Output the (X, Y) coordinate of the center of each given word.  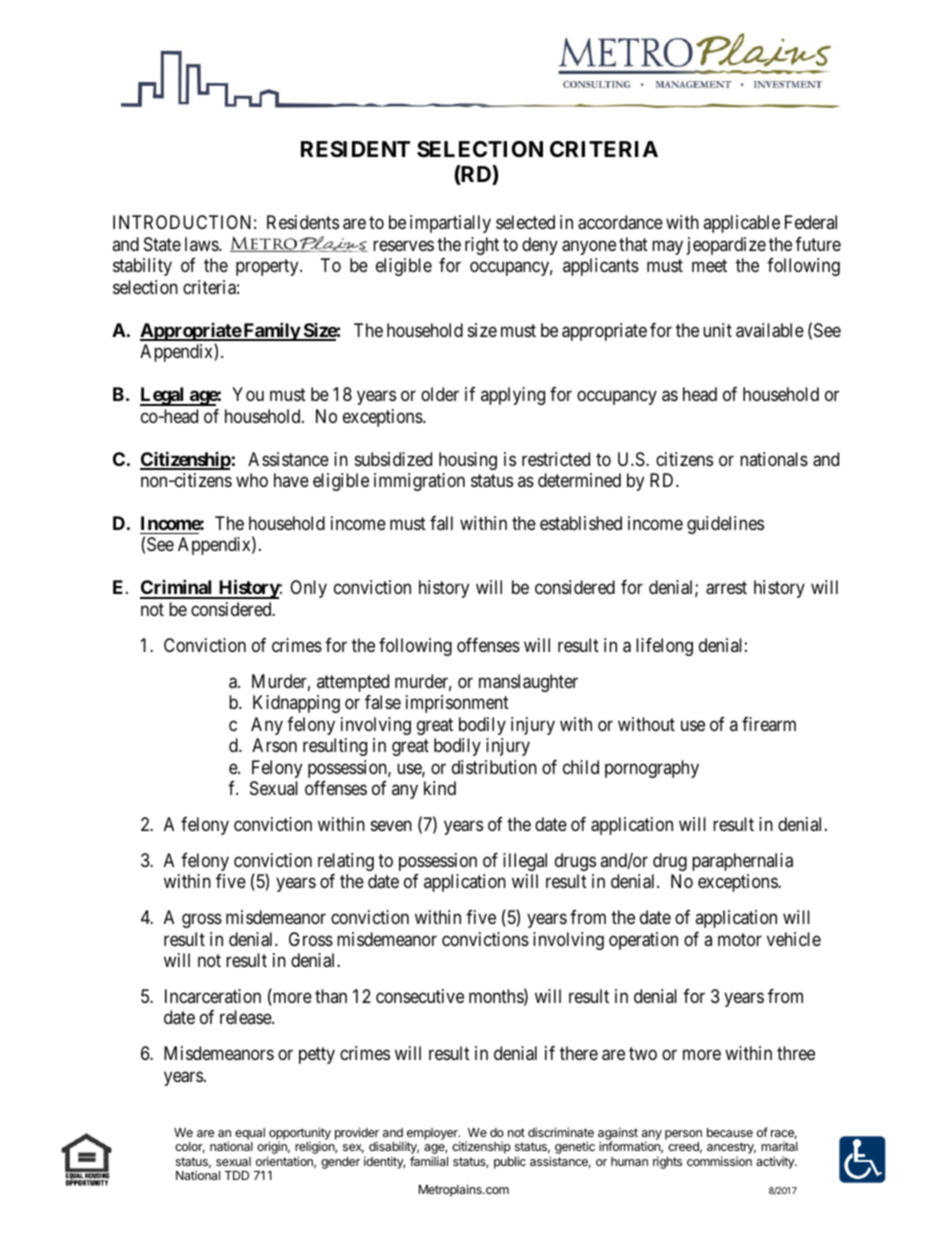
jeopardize (726, 246)
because (730, 1132)
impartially (450, 224)
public (510, 1162)
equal (250, 1135)
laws (202, 244)
